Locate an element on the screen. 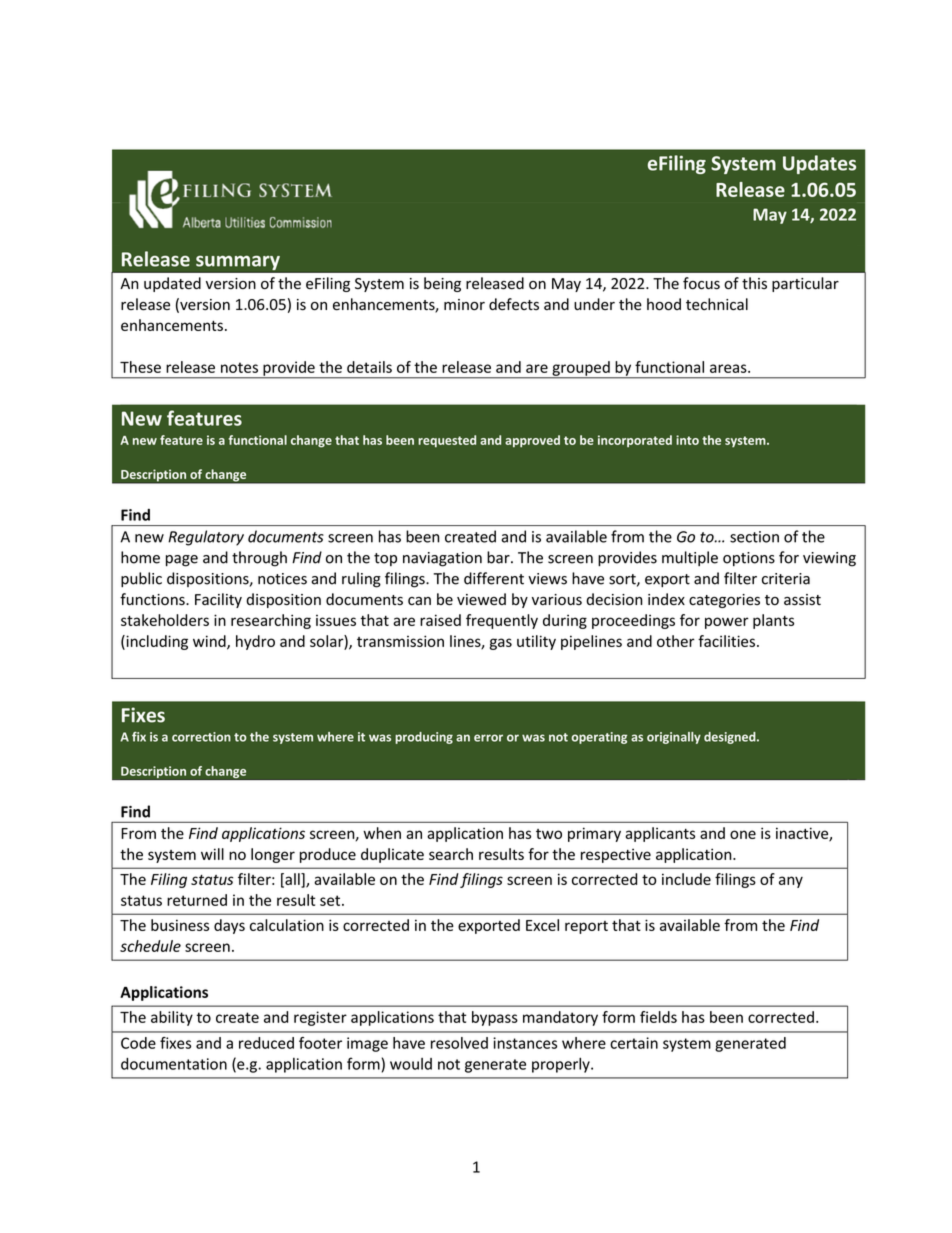 This screenshot has height=1233, width=952. updated is located at coordinates (172, 284).
